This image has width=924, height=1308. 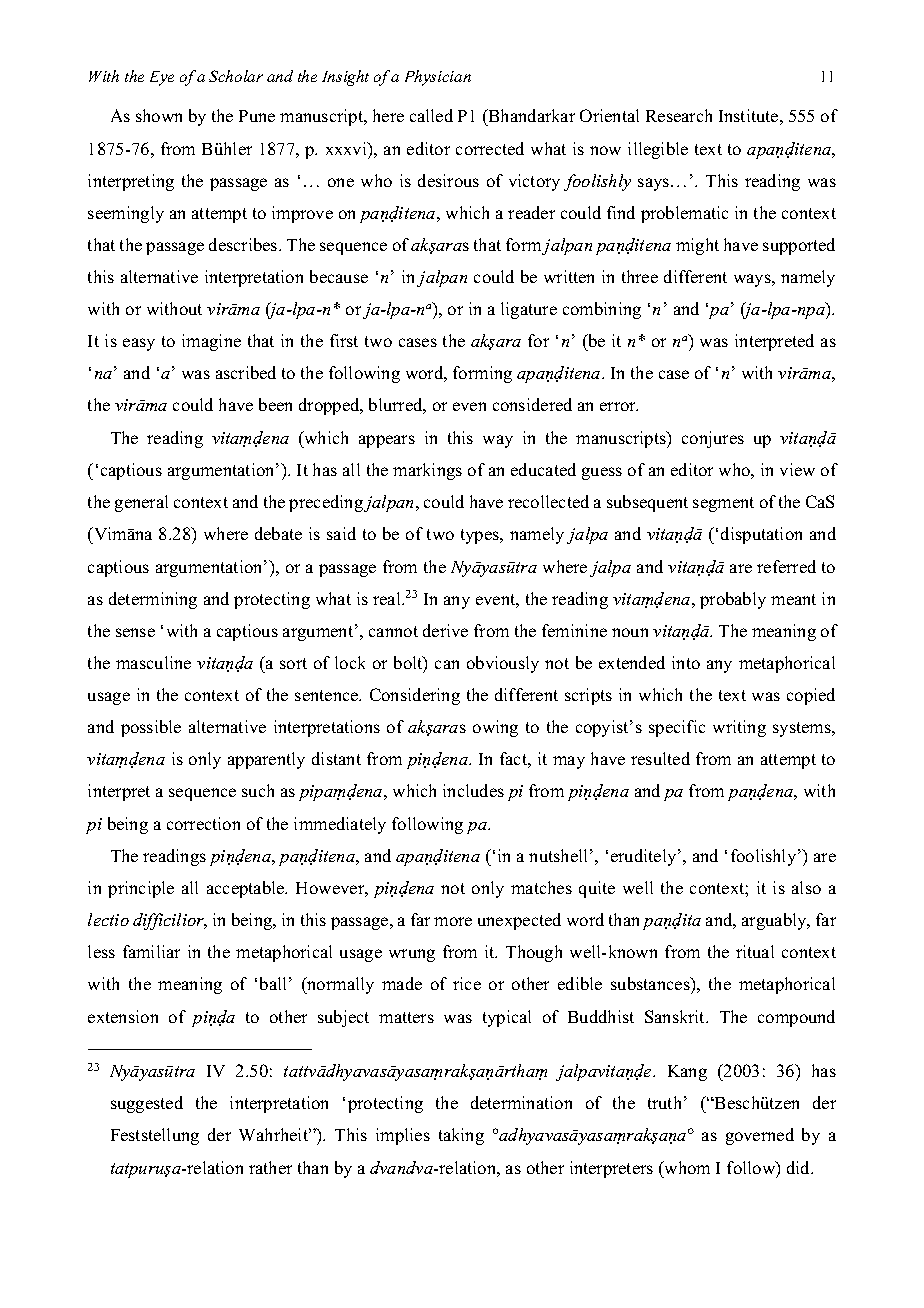 What do you see at coordinates (679, 115) in the image?
I see `Research` at bounding box center [679, 115].
